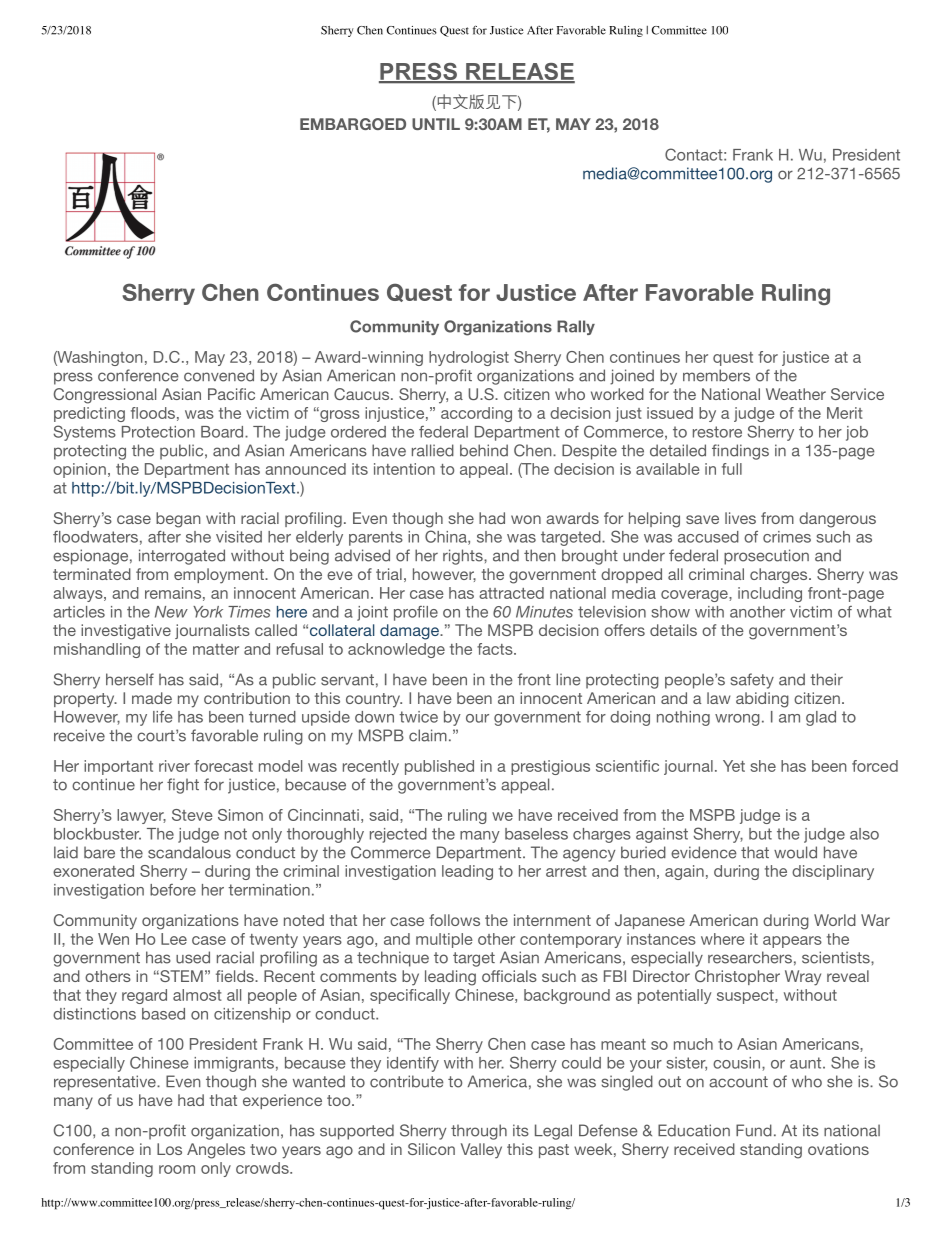 The height and width of the document is (1233, 952). I want to click on safety, so click(752, 681).
